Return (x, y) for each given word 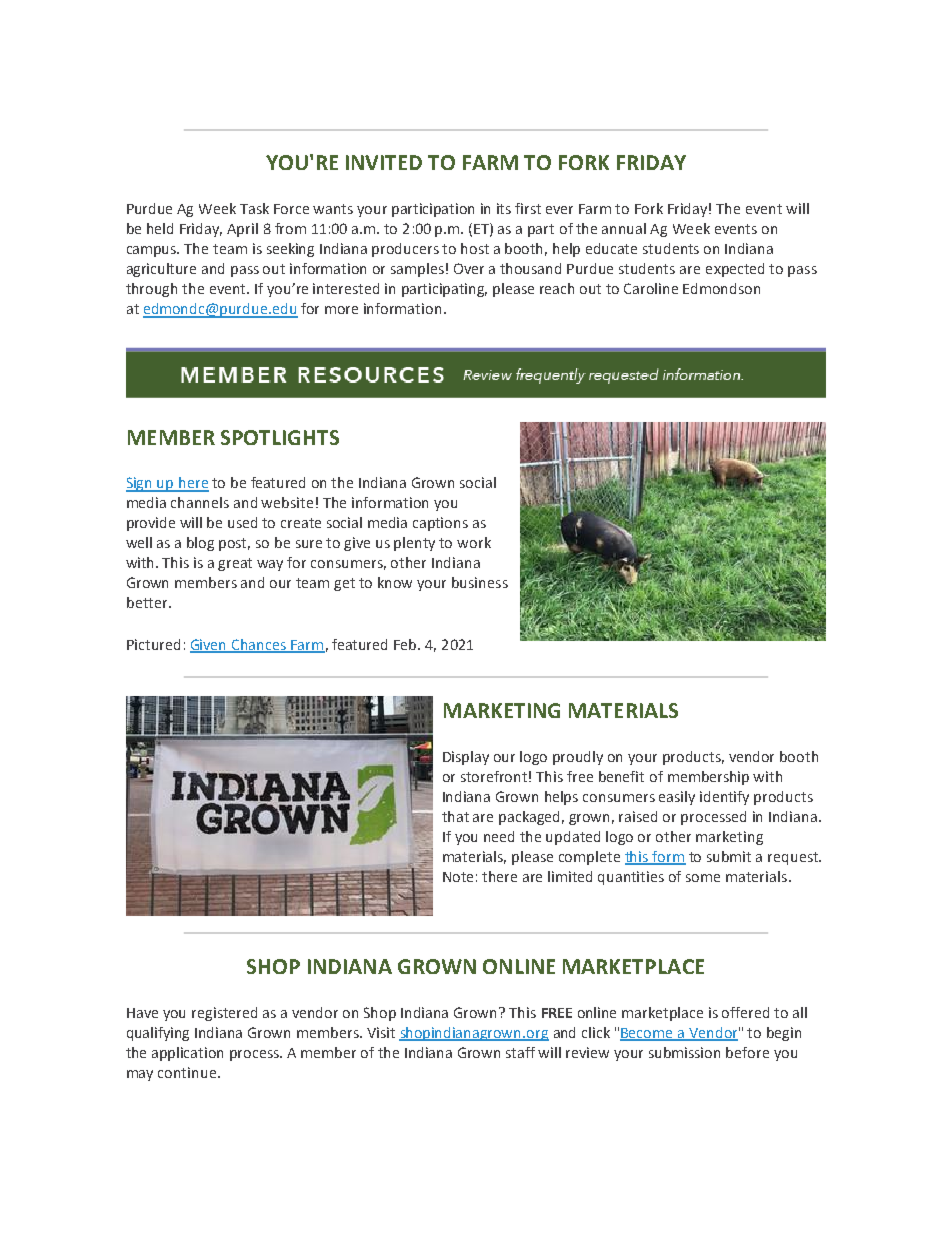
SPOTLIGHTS (280, 437)
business (480, 582)
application (187, 1054)
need (499, 836)
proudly (578, 758)
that (455, 816)
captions (440, 524)
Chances (259, 645)
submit (729, 856)
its (504, 208)
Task (254, 208)
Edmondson (721, 288)
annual (624, 228)
